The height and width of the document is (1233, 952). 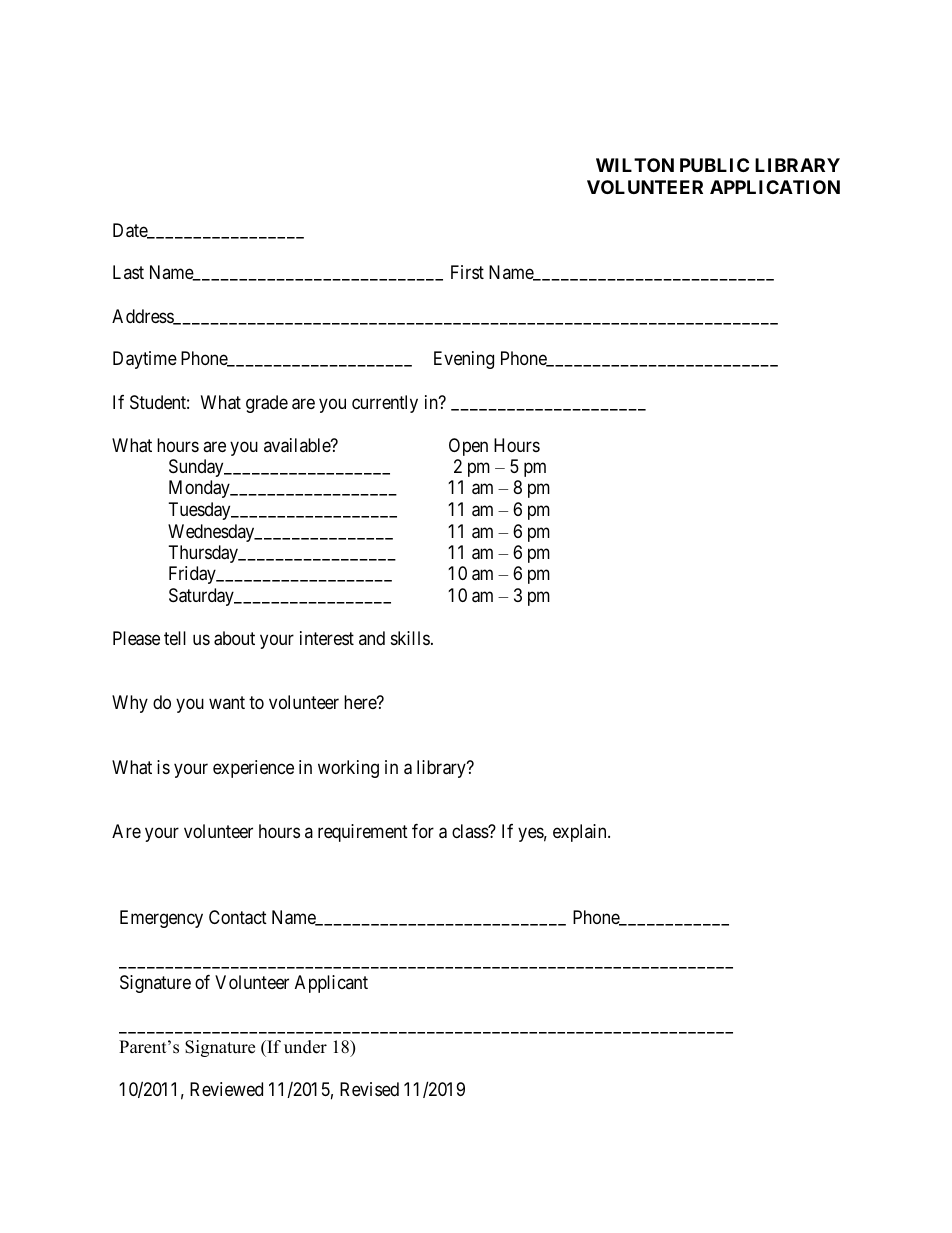 I want to click on PUBLIC, so click(x=714, y=165).
